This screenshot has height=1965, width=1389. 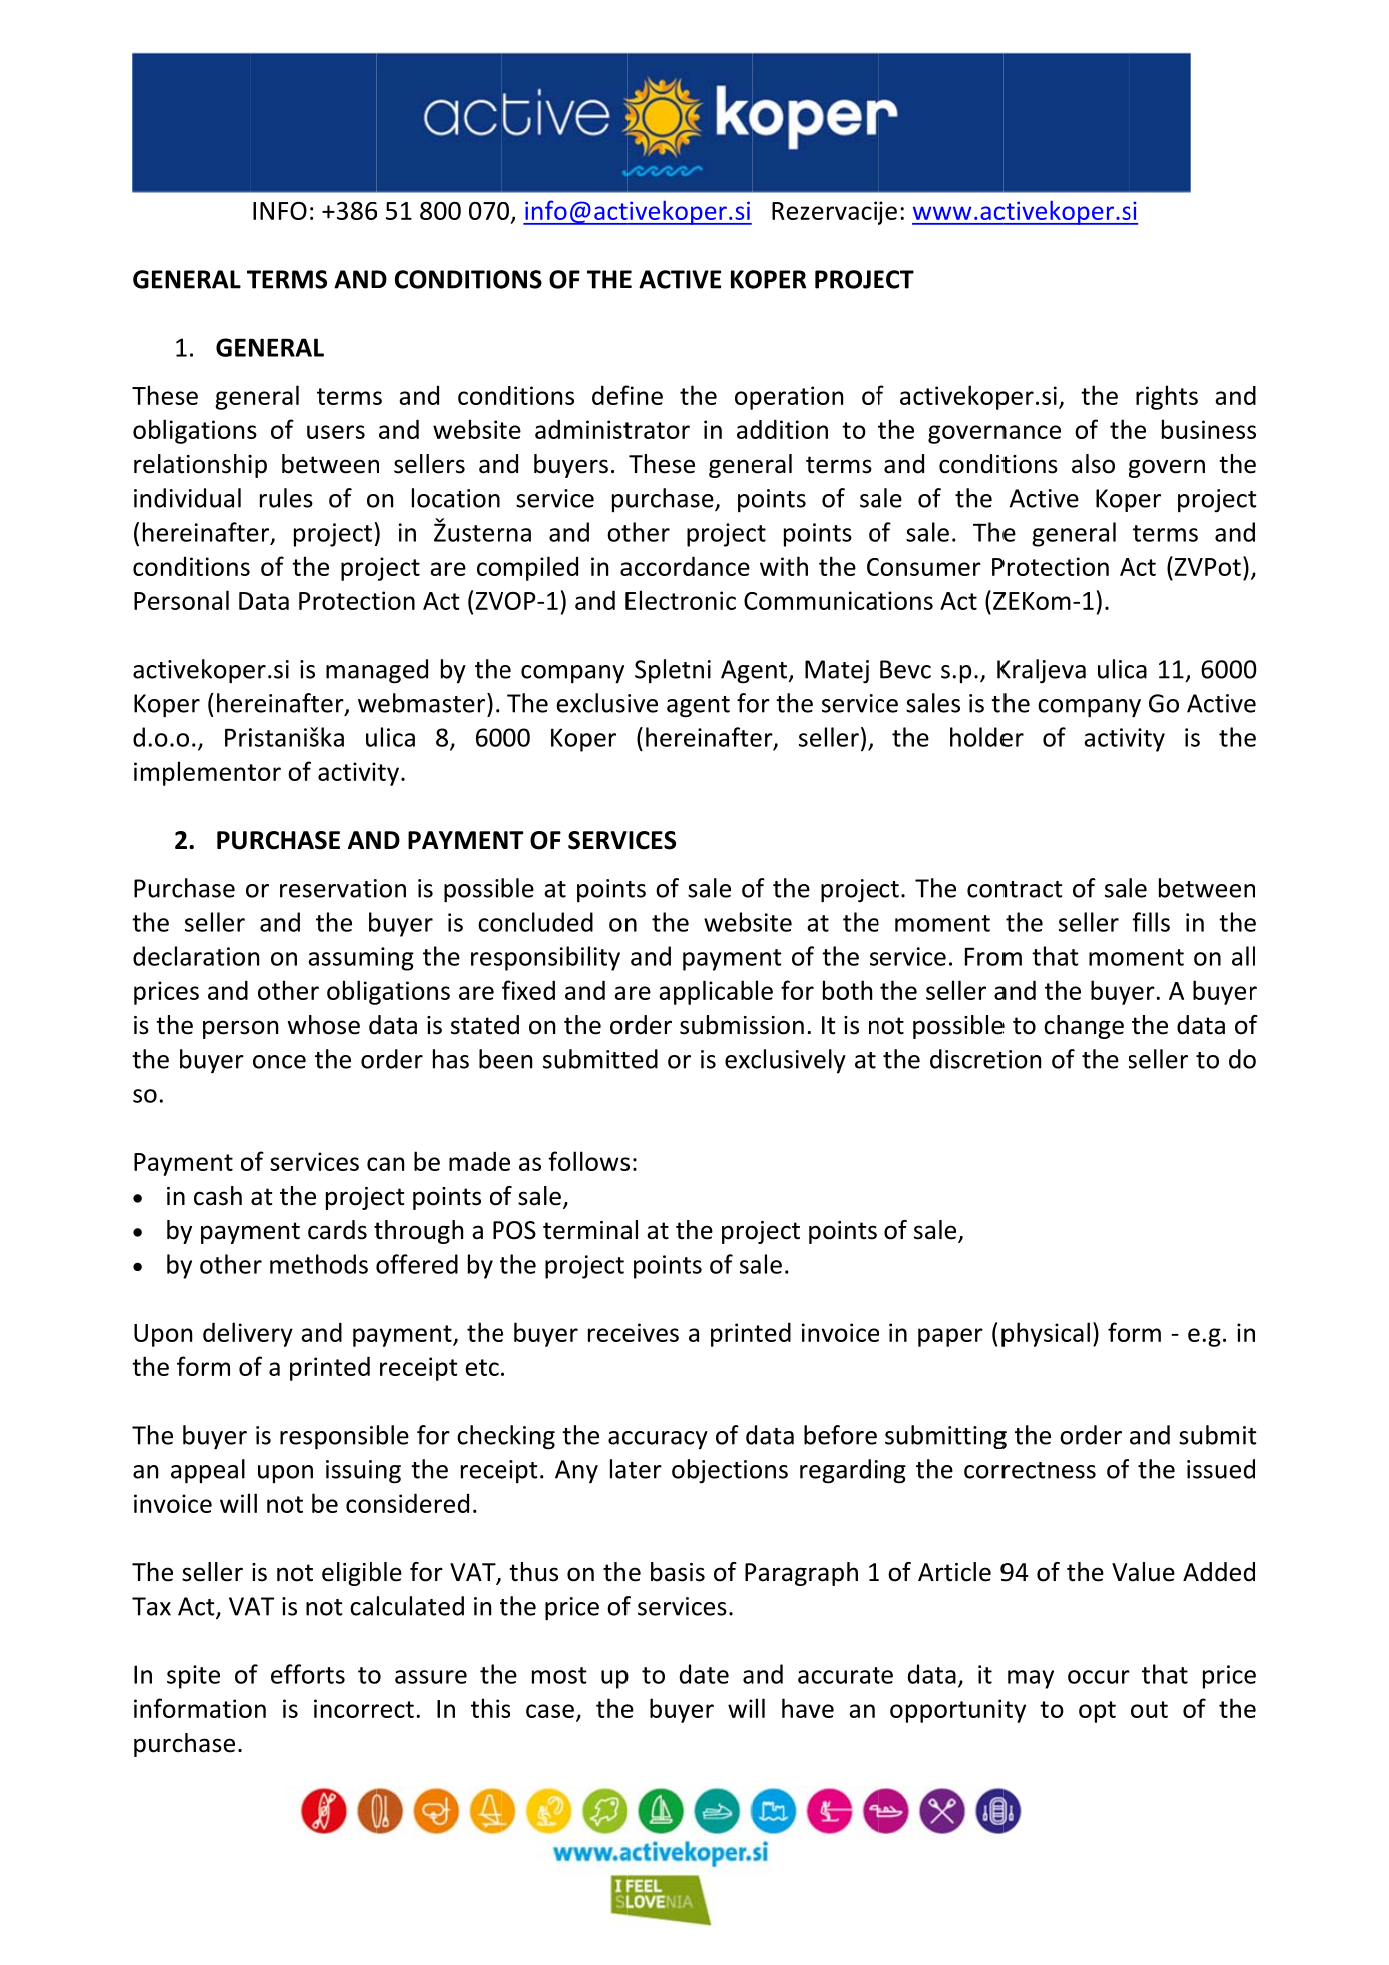 What do you see at coordinates (319, 1264) in the screenshot?
I see `methods` at bounding box center [319, 1264].
